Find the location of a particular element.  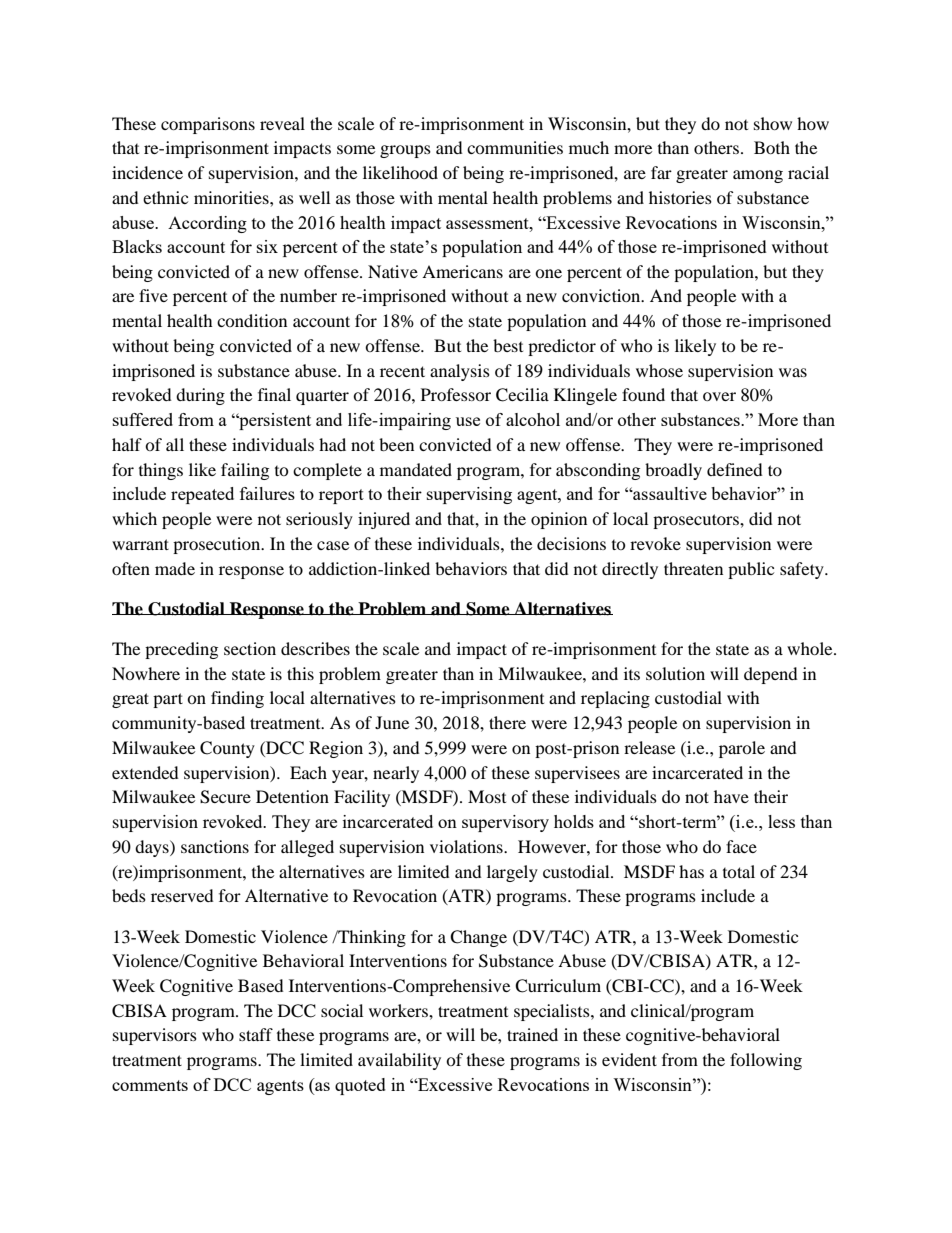

decisions is located at coordinates (571, 543).
